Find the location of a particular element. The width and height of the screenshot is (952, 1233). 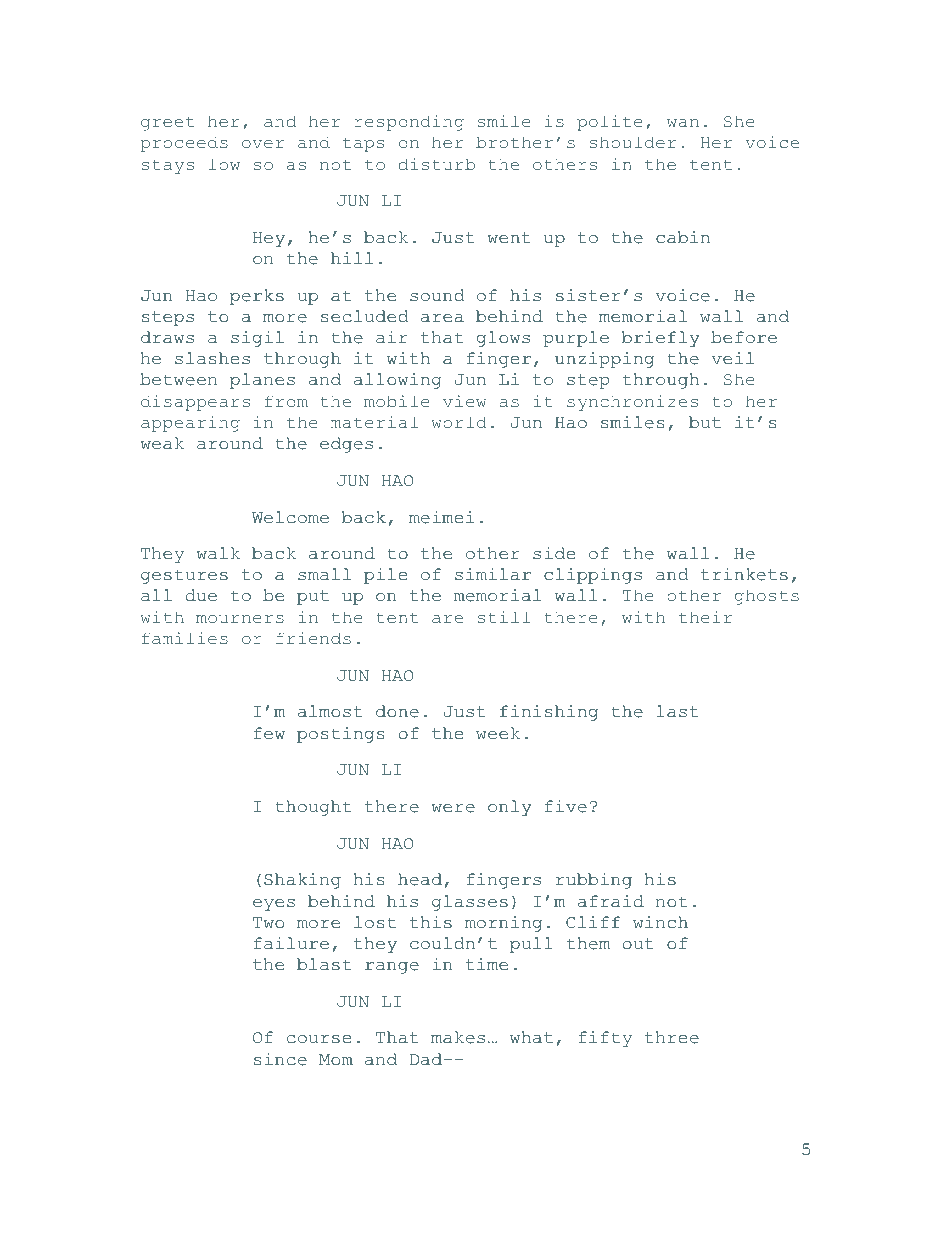

makes is located at coordinates (458, 1037).
